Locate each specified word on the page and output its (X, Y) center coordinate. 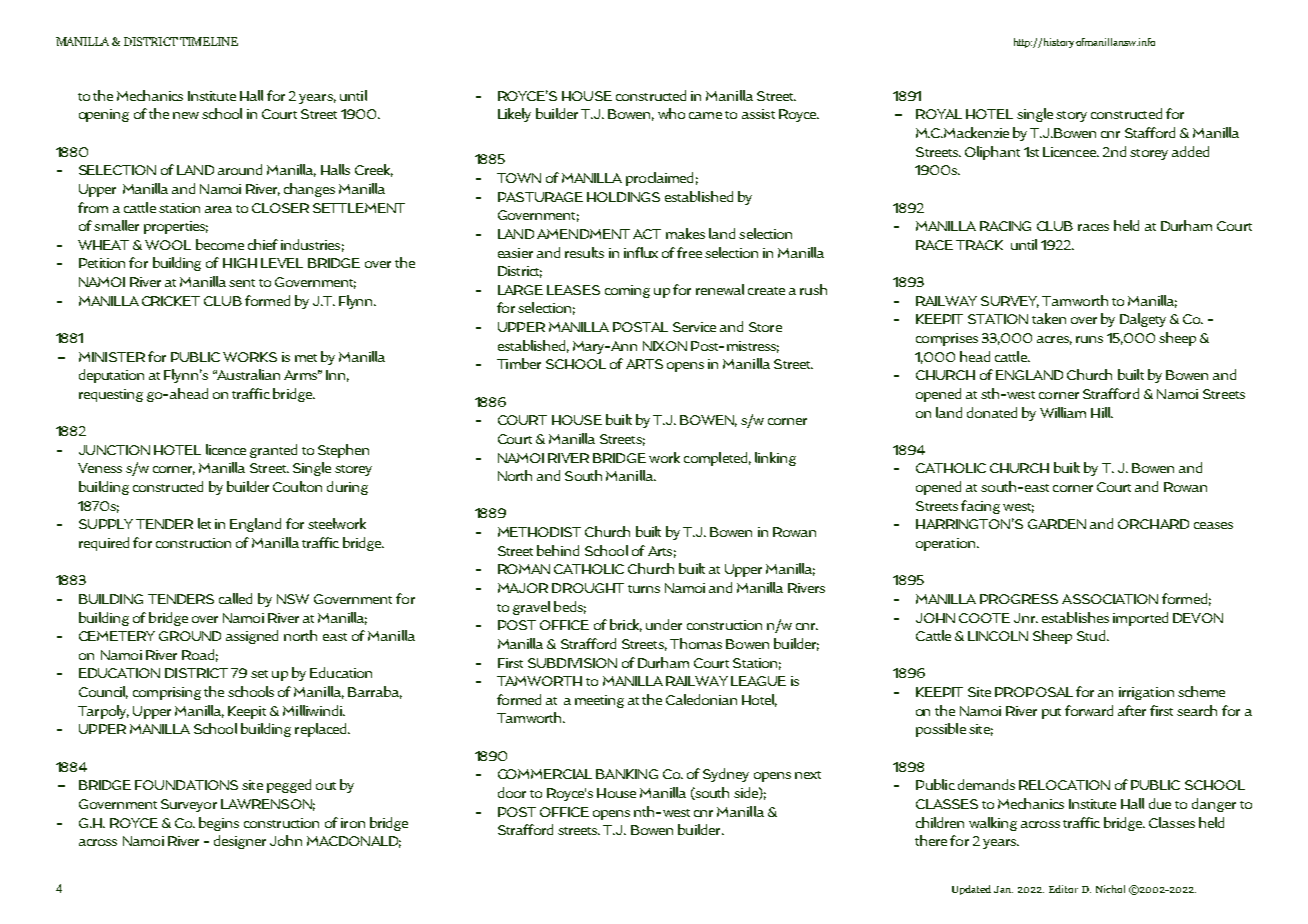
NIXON (665, 346)
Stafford (1150, 132)
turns (644, 589)
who (671, 113)
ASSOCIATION (1110, 599)
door (512, 792)
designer (240, 842)
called (235, 598)
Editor (1063, 889)
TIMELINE (209, 41)
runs (1089, 339)
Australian (247, 374)
